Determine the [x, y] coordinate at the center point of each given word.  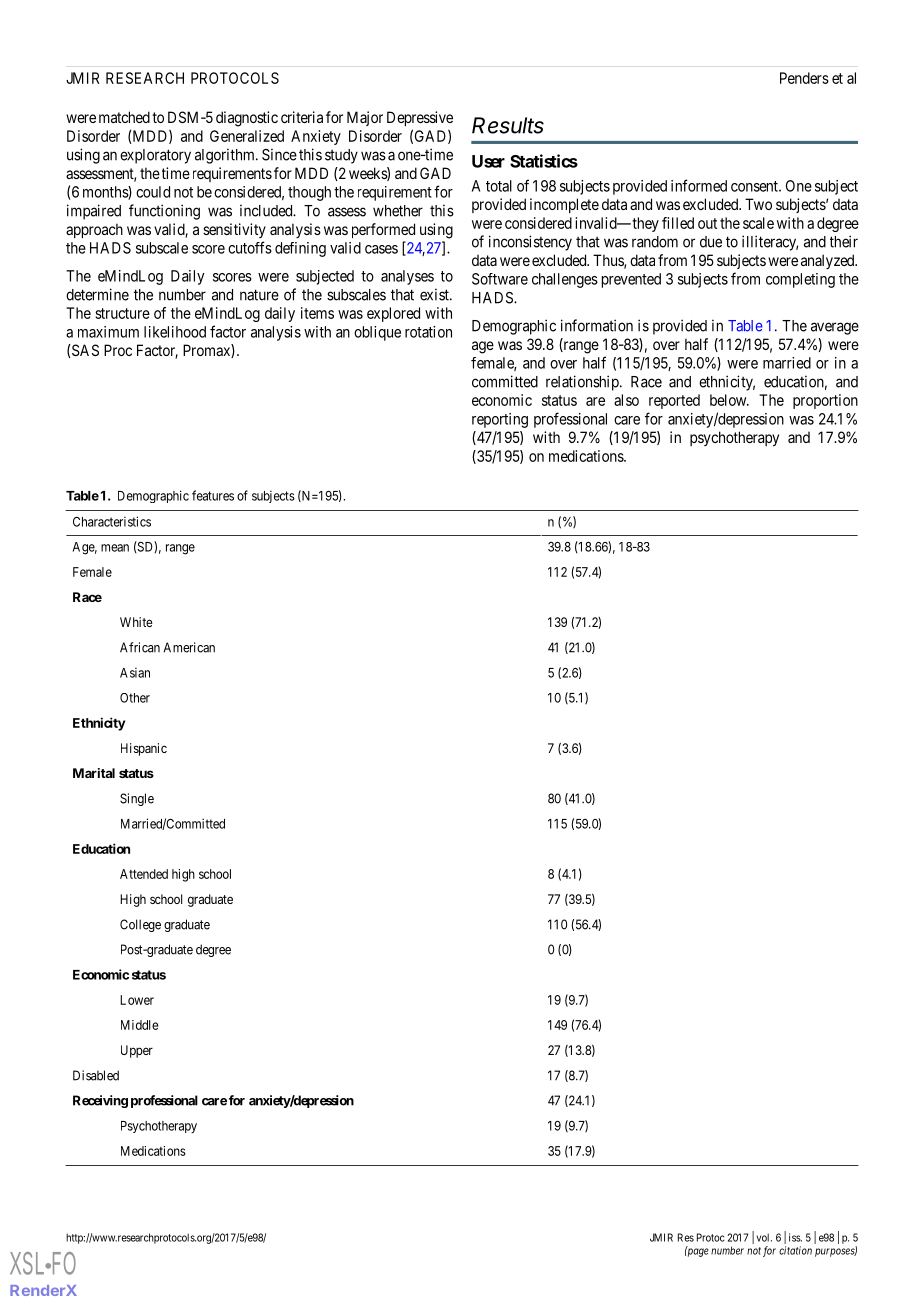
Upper [137, 1051]
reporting [500, 420]
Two [758, 204]
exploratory [155, 156]
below [729, 400]
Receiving [100, 1101]
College [140, 925]
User [488, 161]
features [213, 495]
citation [795, 1250]
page [697, 1252]
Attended [144, 874]
